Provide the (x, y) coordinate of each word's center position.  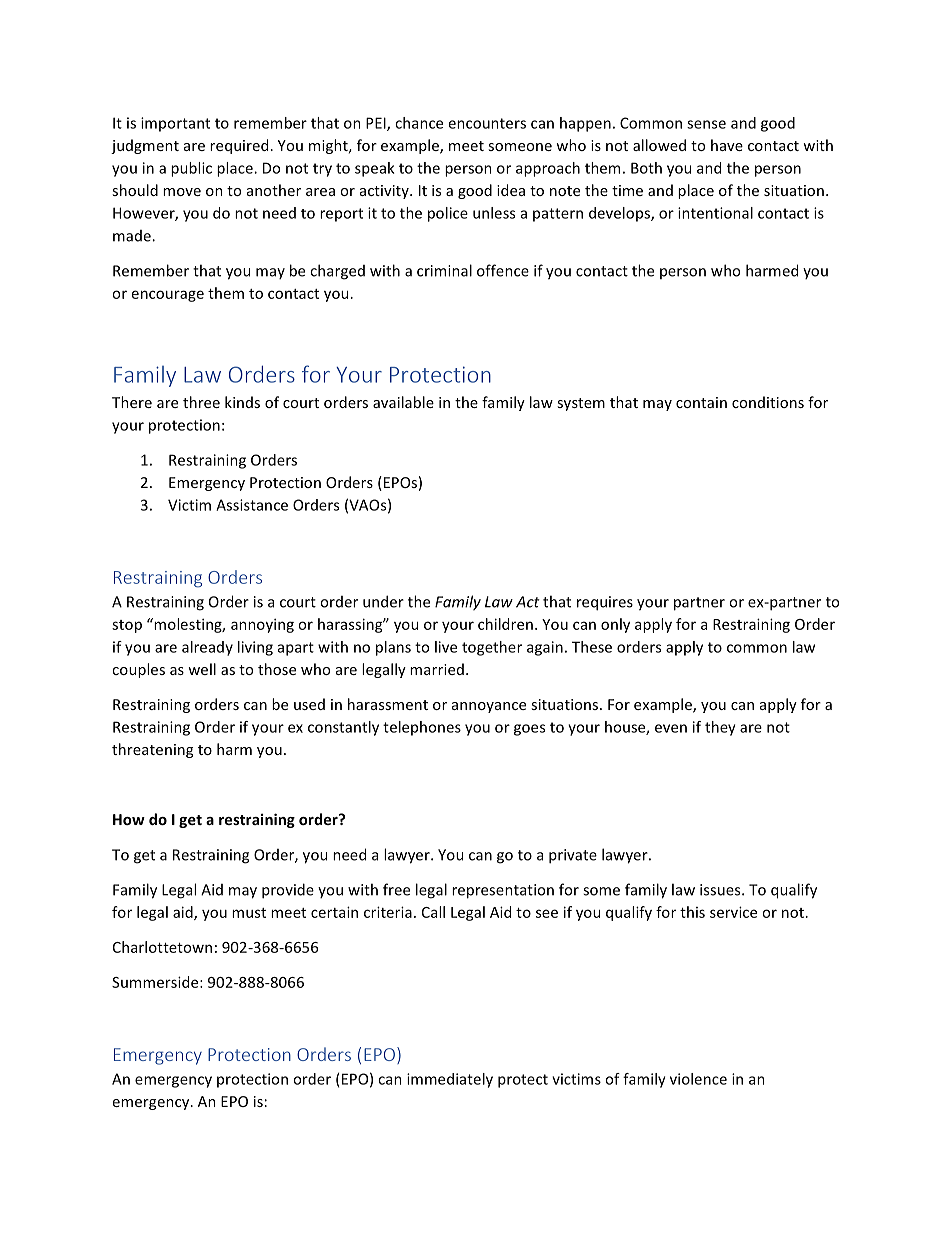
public (191, 169)
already (207, 648)
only (615, 625)
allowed (659, 145)
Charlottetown (162, 947)
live (446, 647)
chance (419, 123)
